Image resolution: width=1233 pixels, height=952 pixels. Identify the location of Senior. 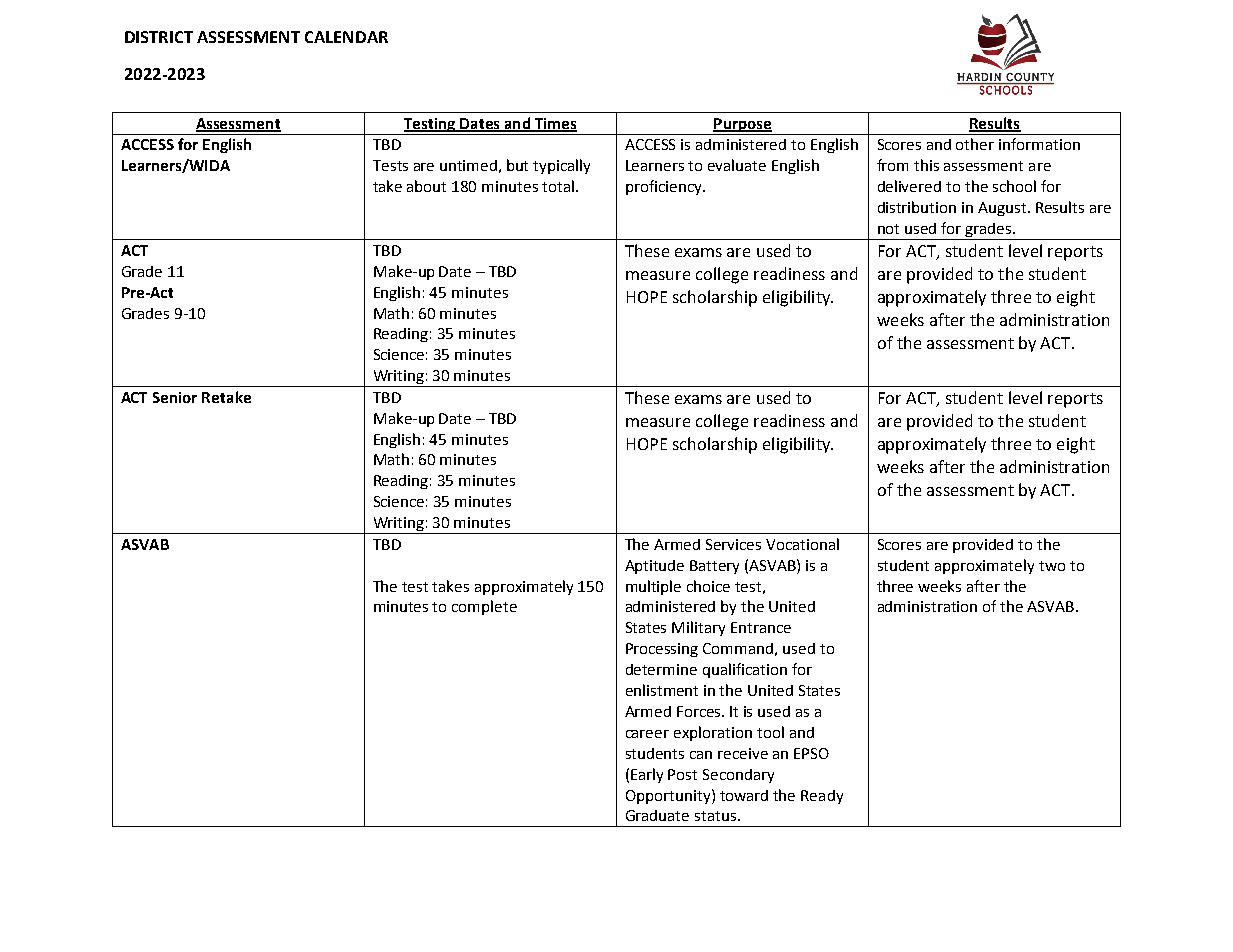
(175, 397).
